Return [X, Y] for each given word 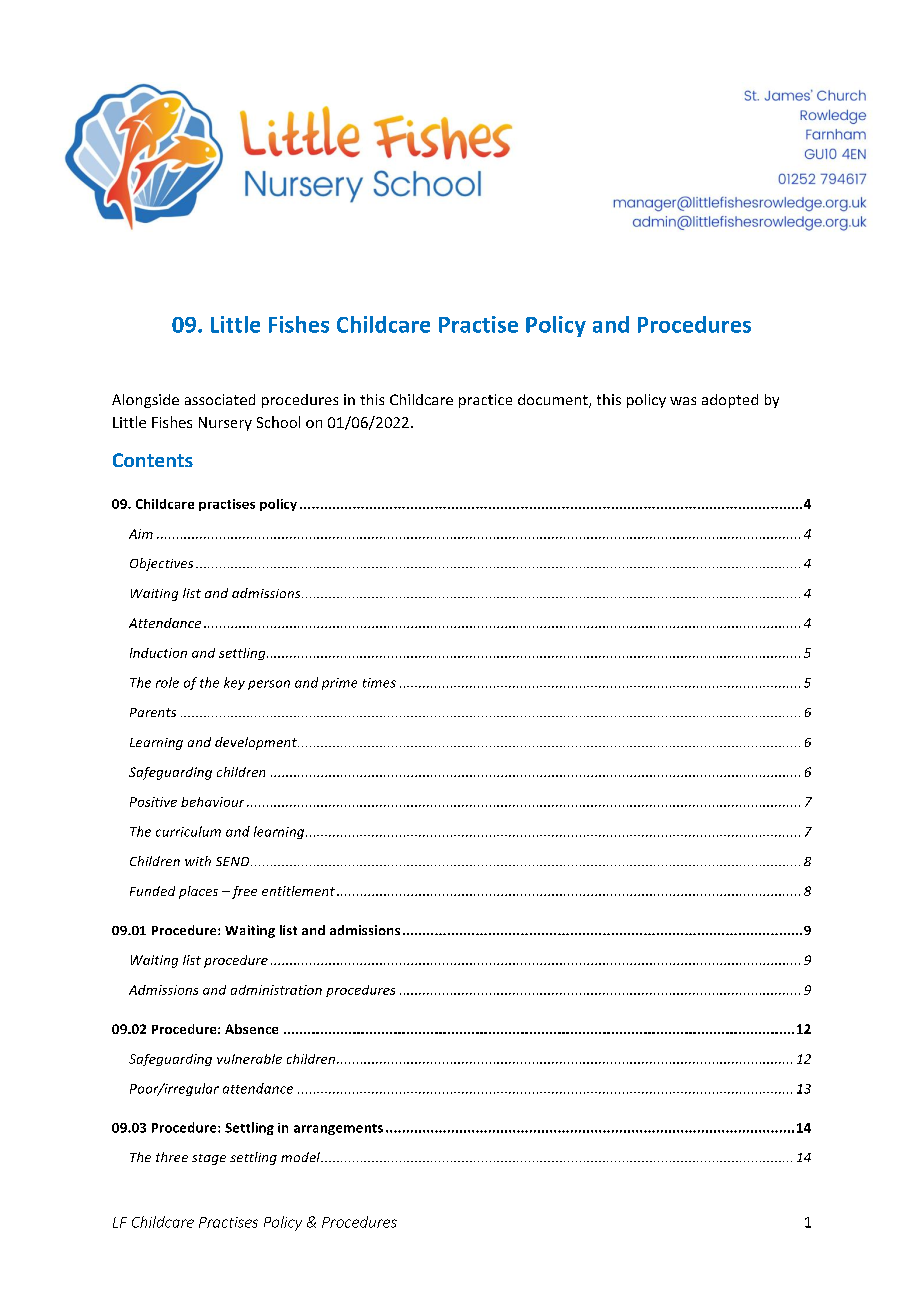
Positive [153, 802]
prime [339, 684]
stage [209, 1159]
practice [485, 401]
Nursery [225, 424]
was [683, 401]
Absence [251, 1029]
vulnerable [249, 1059]
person [269, 685]
